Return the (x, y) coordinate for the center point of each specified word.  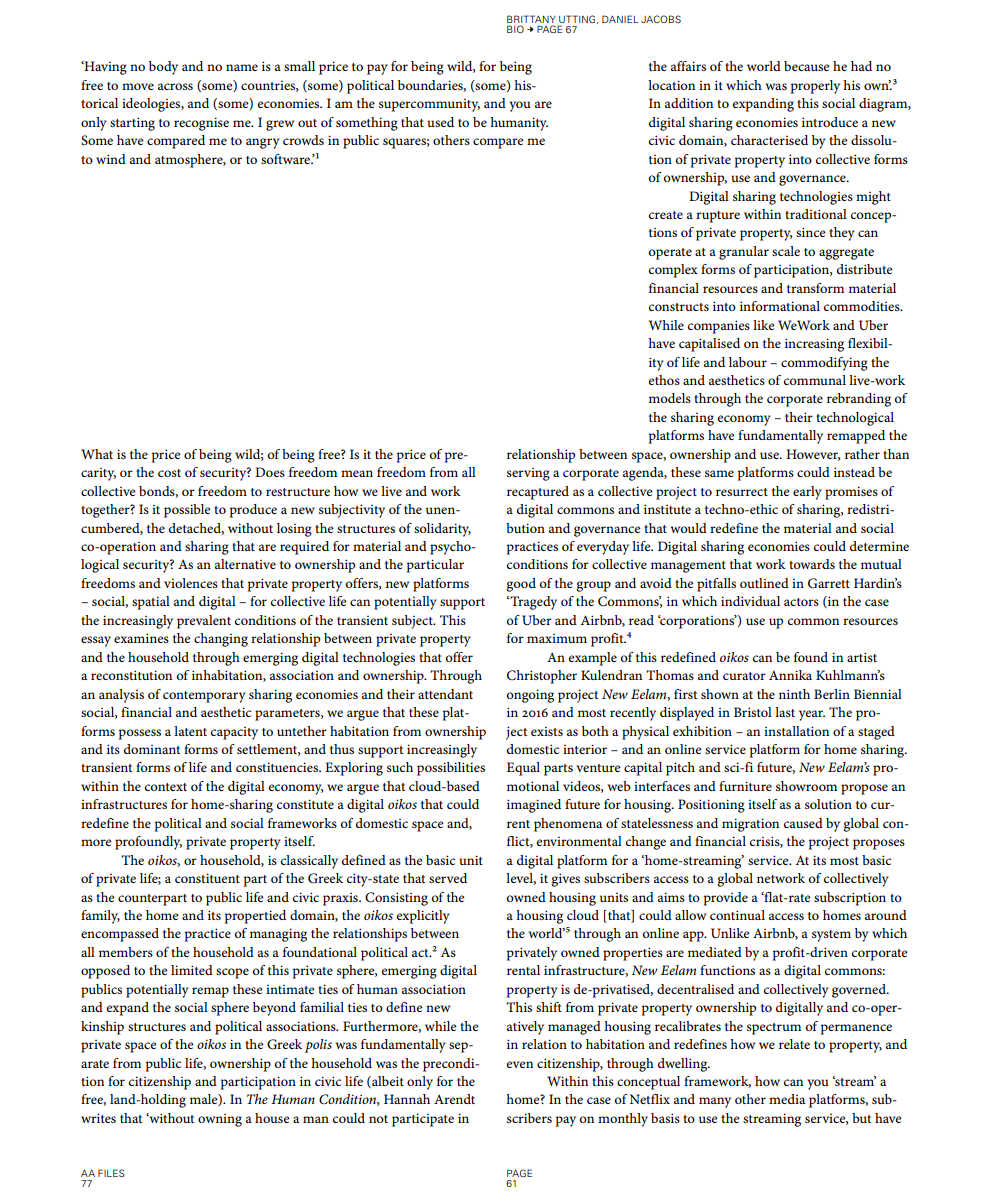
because (807, 66)
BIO (515, 29)
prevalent (204, 622)
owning (220, 1120)
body (163, 68)
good (521, 585)
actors (801, 602)
